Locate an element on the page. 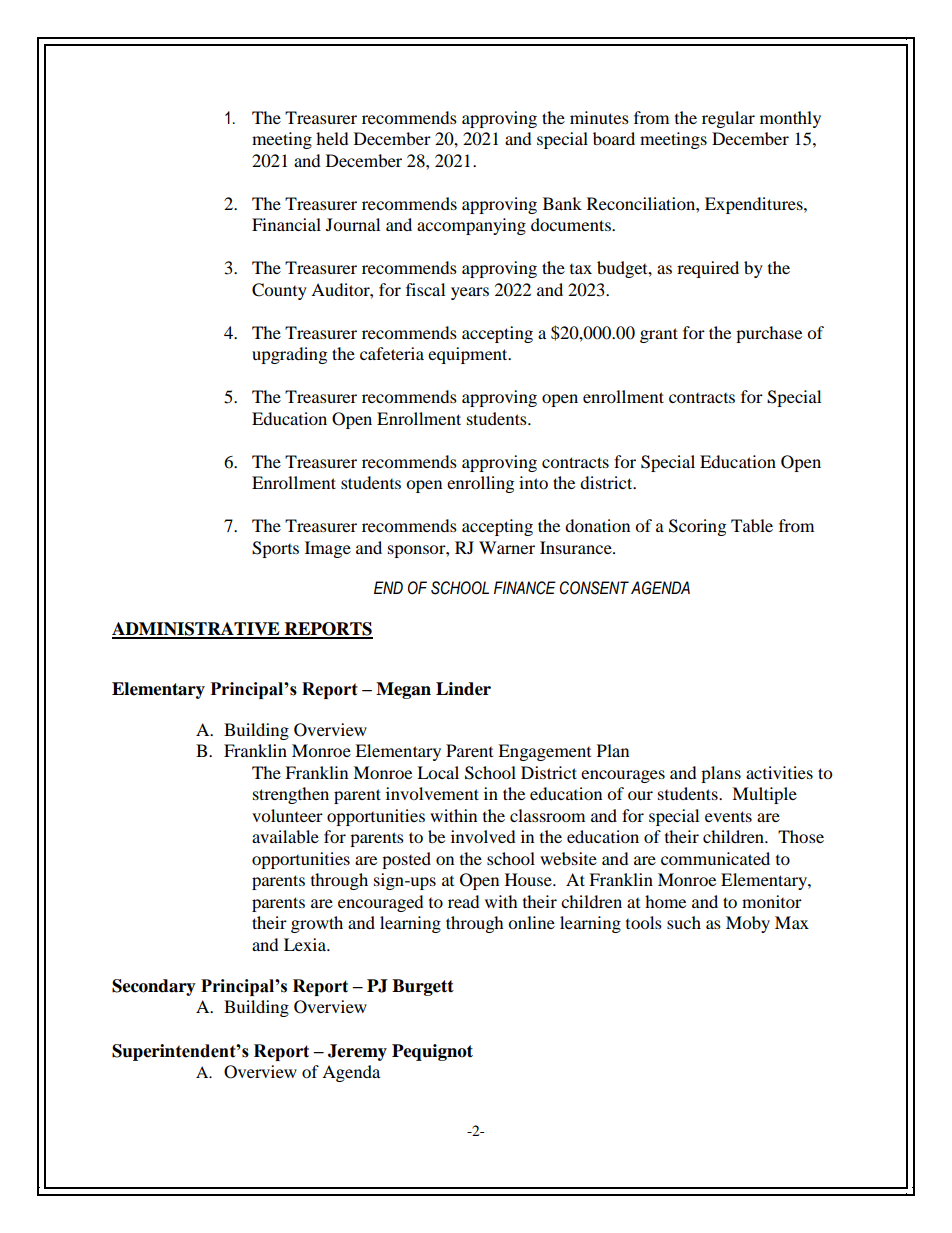 The height and width of the document is (1233, 952). Secondary is located at coordinates (154, 987).
